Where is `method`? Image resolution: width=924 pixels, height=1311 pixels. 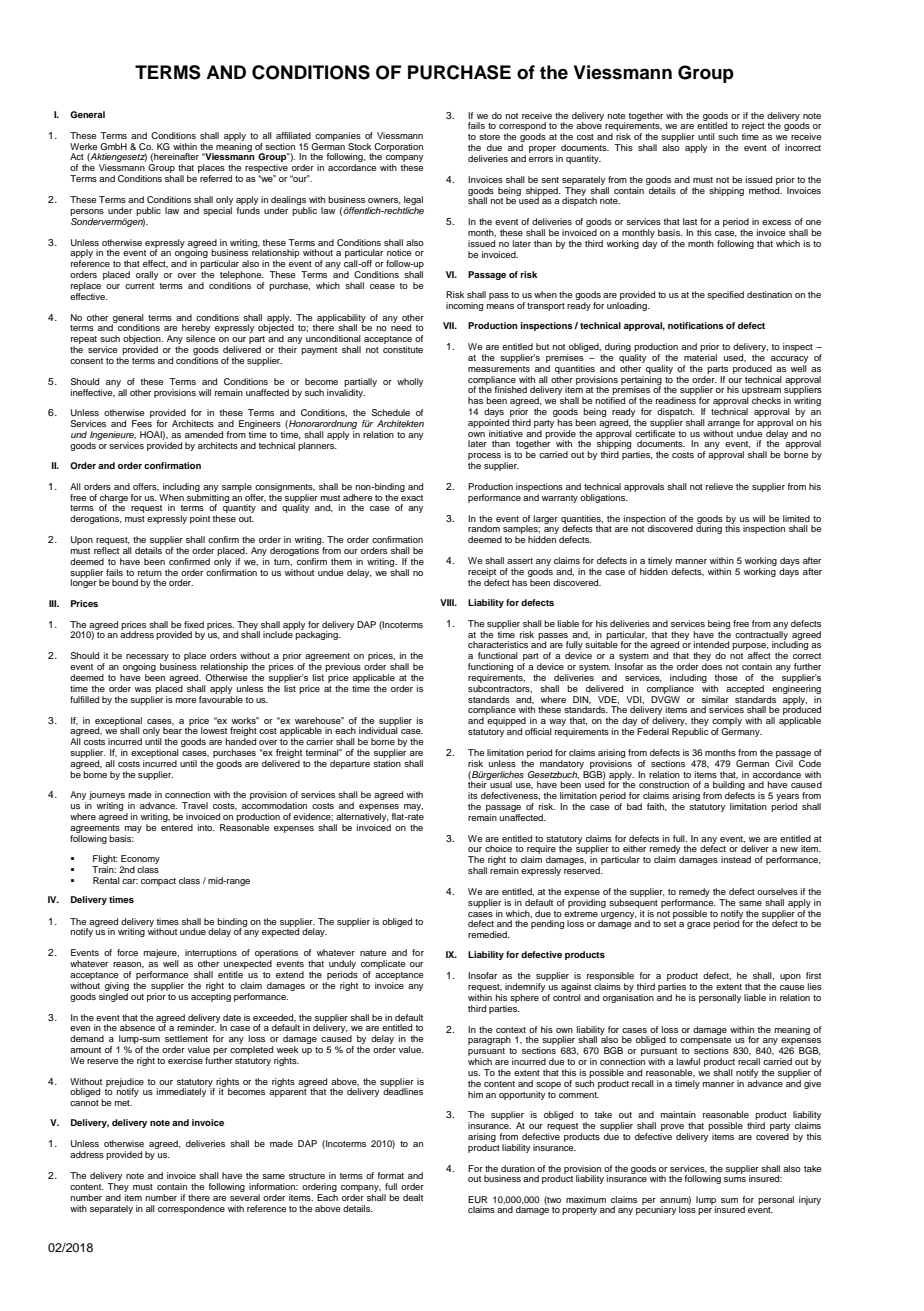
method is located at coordinates (765, 189).
